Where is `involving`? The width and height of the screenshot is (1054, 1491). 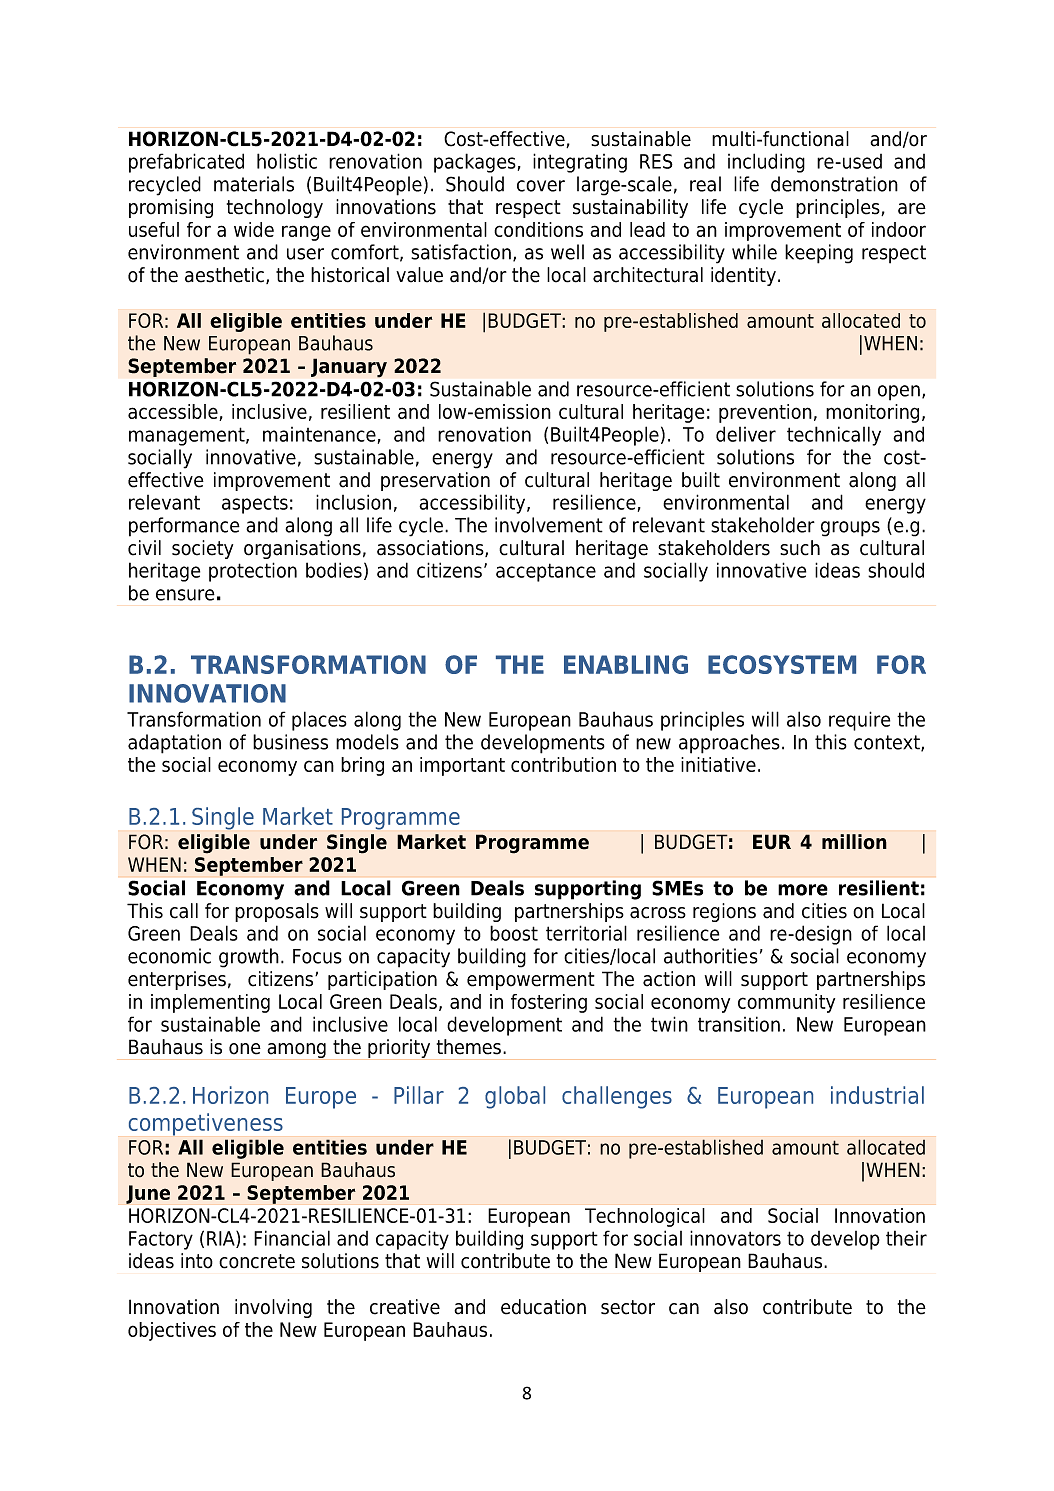 involving is located at coordinates (273, 1308).
